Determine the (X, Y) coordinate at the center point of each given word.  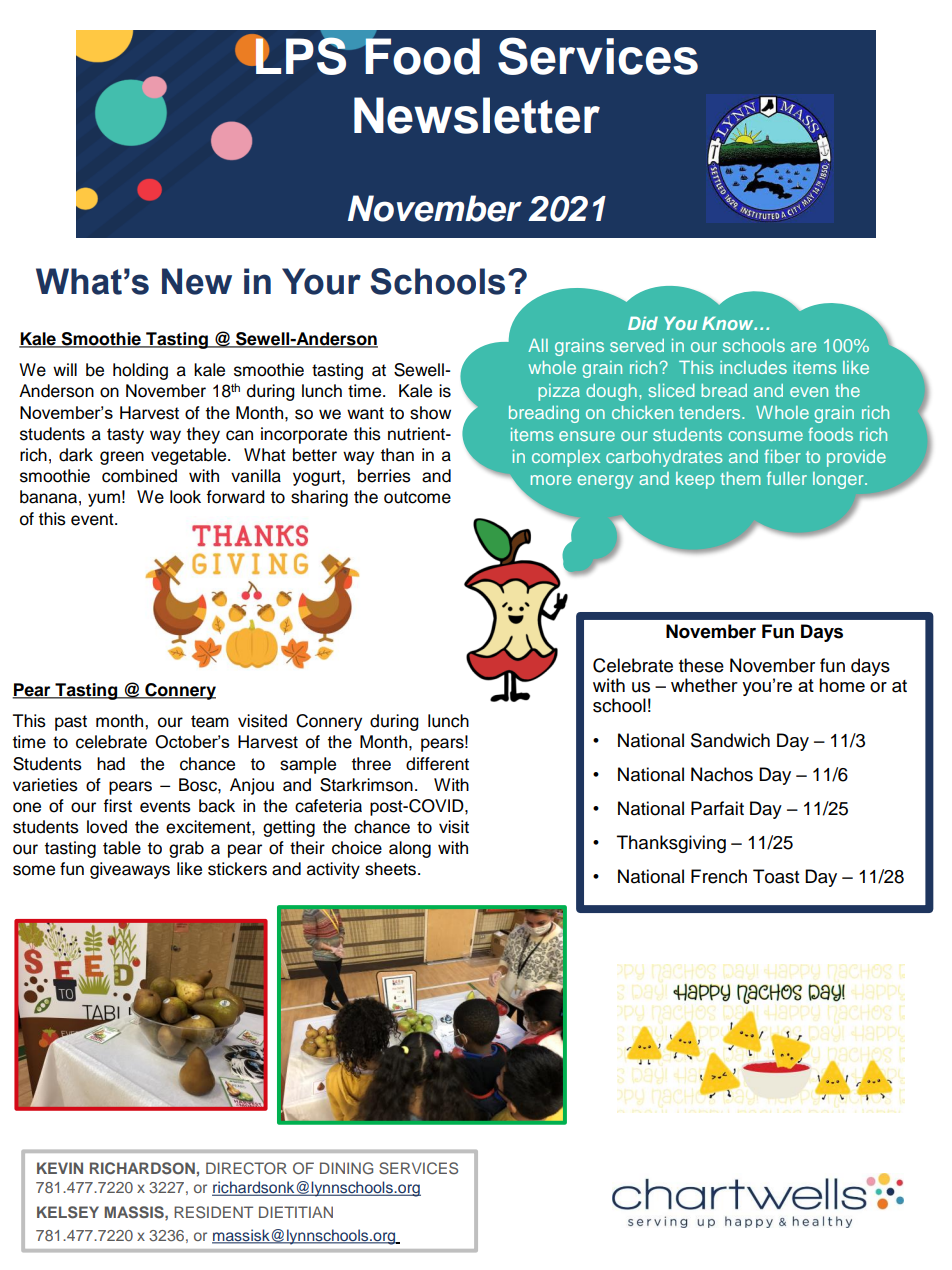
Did (643, 323)
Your (321, 281)
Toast (776, 876)
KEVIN (60, 1168)
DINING (346, 1168)
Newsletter (477, 115)
